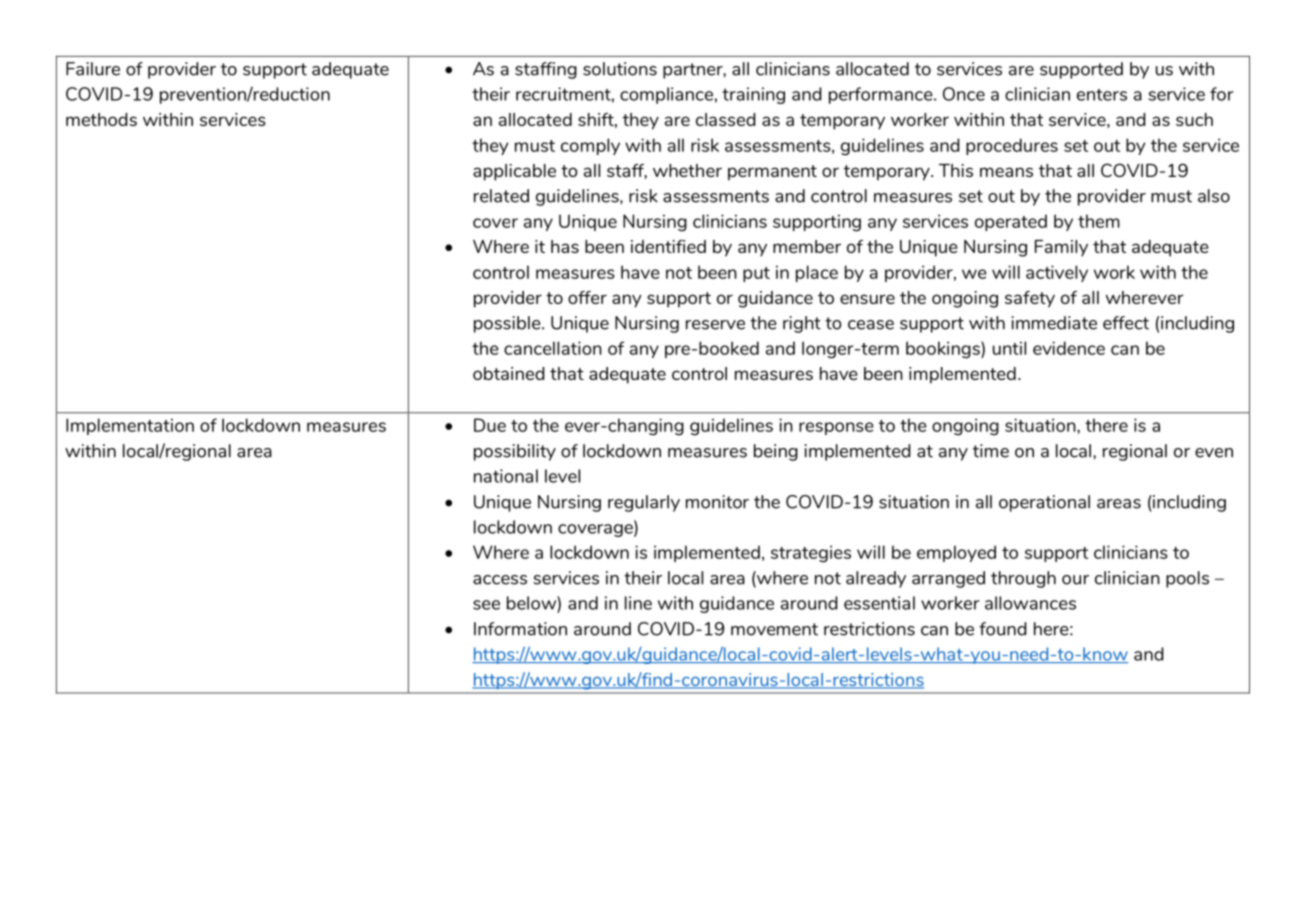 The image size is (1308, 924). What do you see at coordinates (1057, 273) in the page?
I see `actively` at bounding box center [1057, 273].
